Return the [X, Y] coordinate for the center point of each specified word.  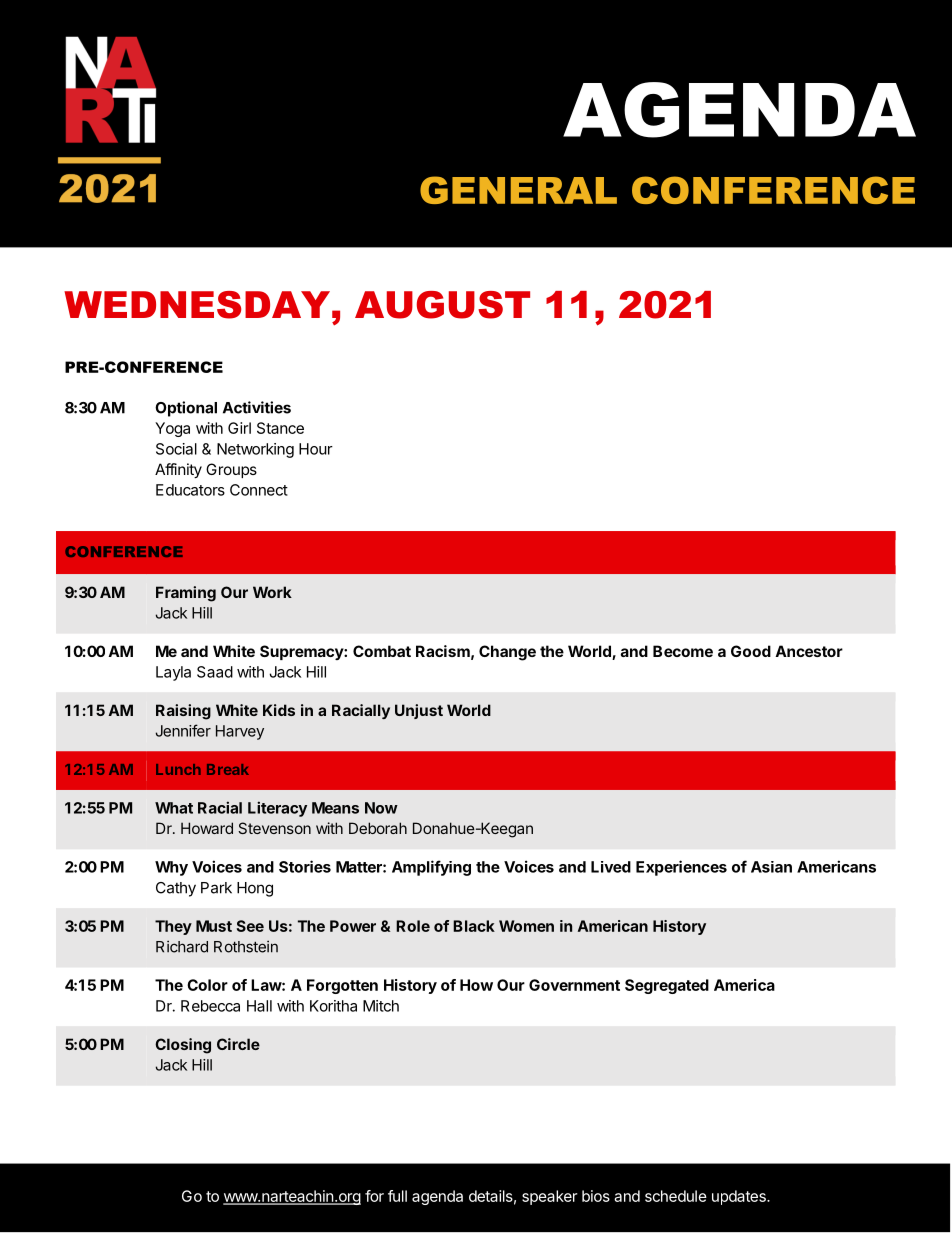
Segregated [667, 986]
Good [751, 651]
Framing [186, 594]
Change [507, 653]
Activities [257, 407]
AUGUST [442, 305]
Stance [280, 428]
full [397, 1196]
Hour [316, 449]
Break [228, 769]
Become [683, 651]
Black [474, 926]
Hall [259, 1006]
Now [381, 808]
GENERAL [518, 190]
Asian [771, 867]
